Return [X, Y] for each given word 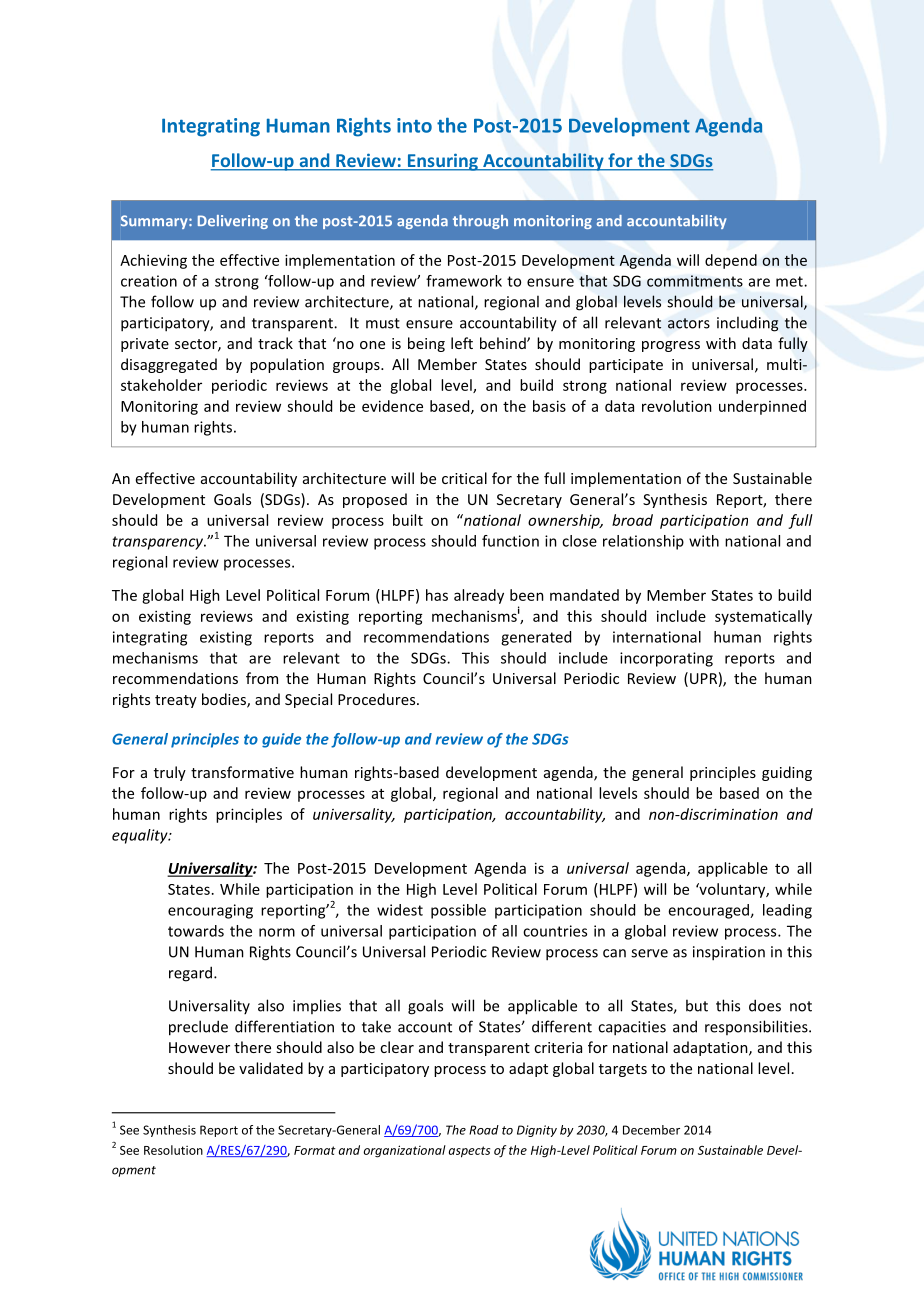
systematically [763, 617]
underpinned [762, 407]
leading [787, 911]
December [651, 1130]
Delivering [233, 222]
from [262, 678]
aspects [469, 1152]
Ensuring [442, 162]
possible [458, 911]
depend [731, 261]
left [462, 343]
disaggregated [169, 365]
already [479, 596]
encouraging [210, 911]
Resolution [173, 1150]
